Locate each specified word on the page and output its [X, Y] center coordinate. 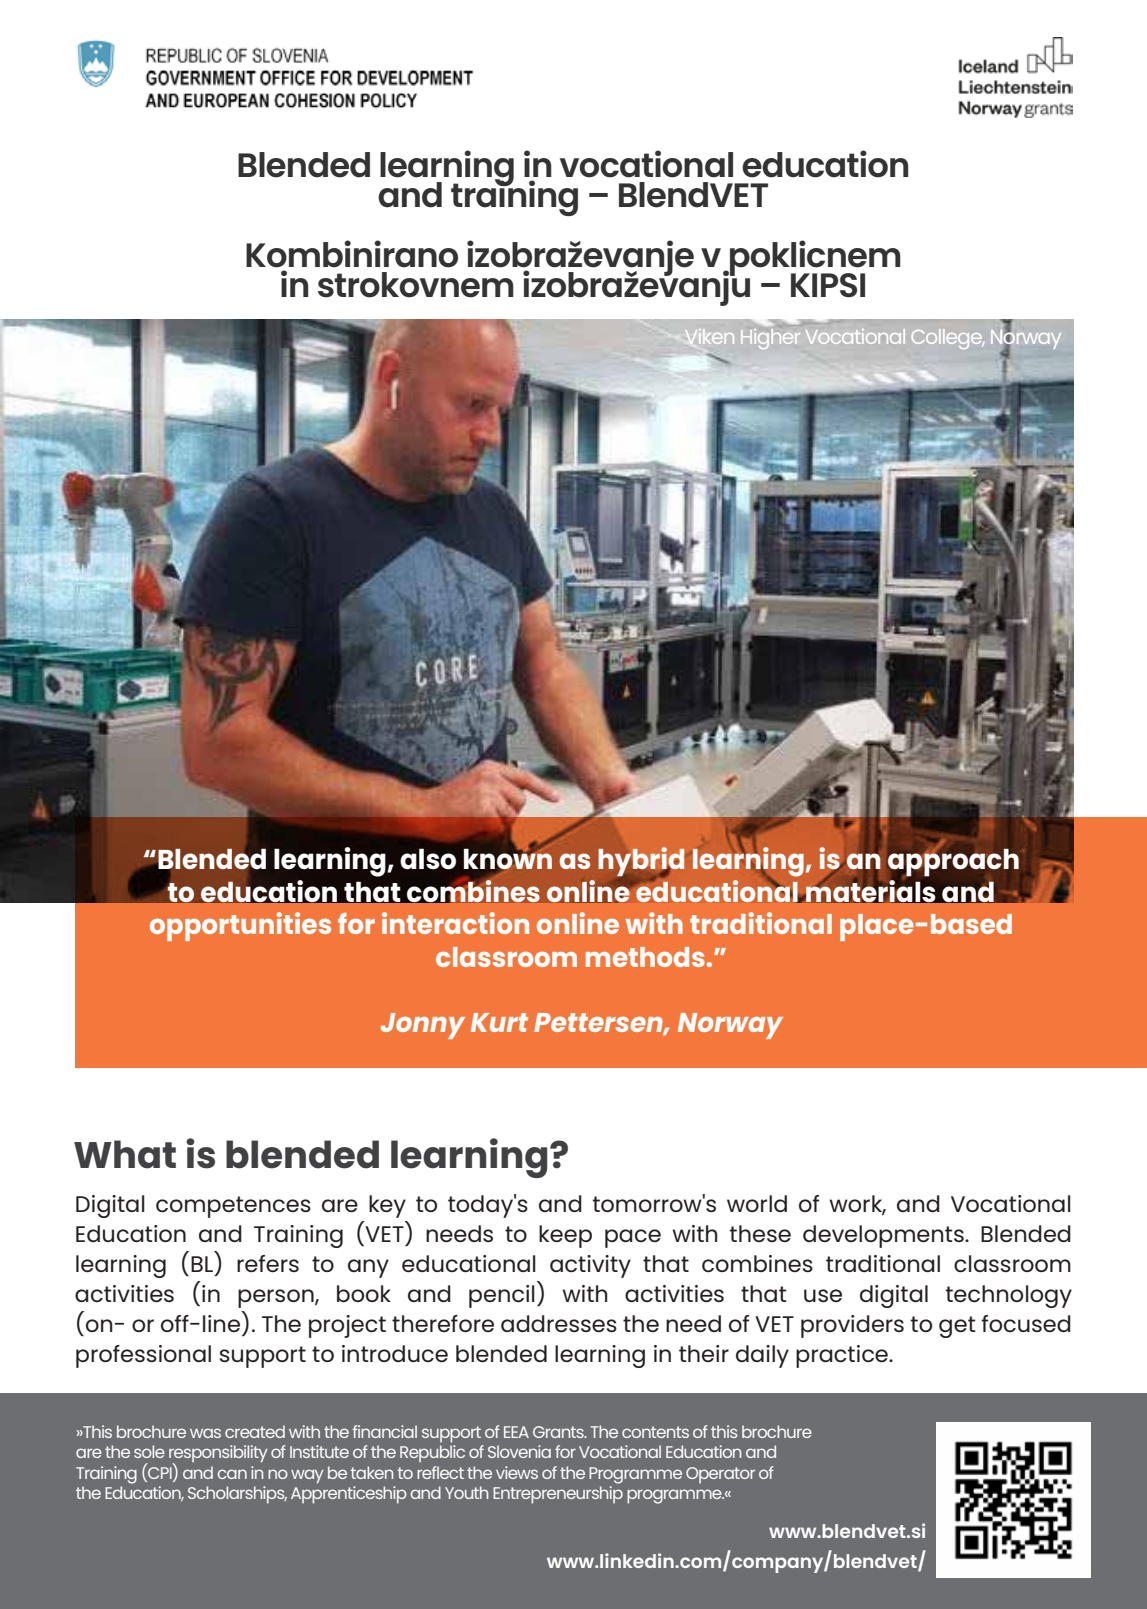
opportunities [240, 926]
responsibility [218, 1455]
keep [565, 1236]
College [947, 339]
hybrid [641, 863]
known [509, 859]
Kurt [499, 1022]
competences [233, 1207]
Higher [770, 339]
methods [645, 957]
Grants [559, 1432]
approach [953, 861]
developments [884, 1236]
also [428, 859]
